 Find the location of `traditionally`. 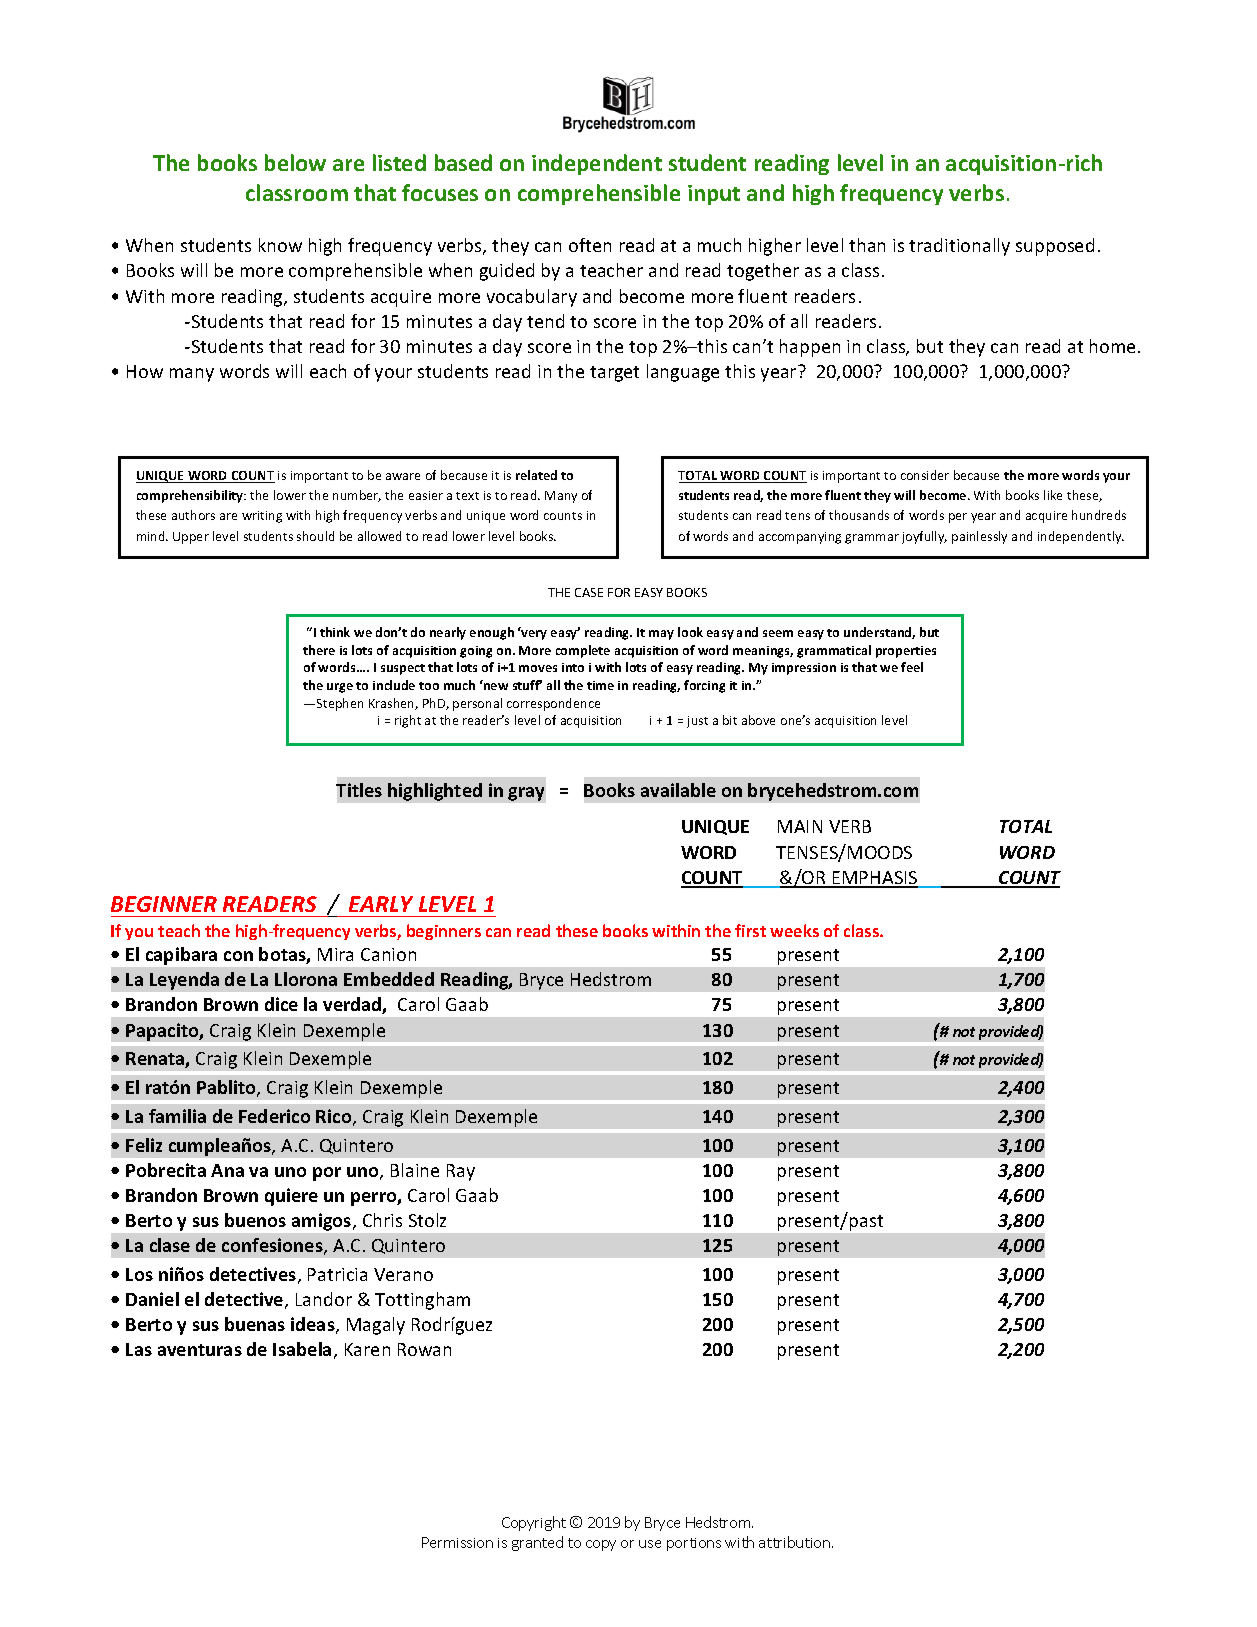

traditionally is located at coordinates (959, 247).
